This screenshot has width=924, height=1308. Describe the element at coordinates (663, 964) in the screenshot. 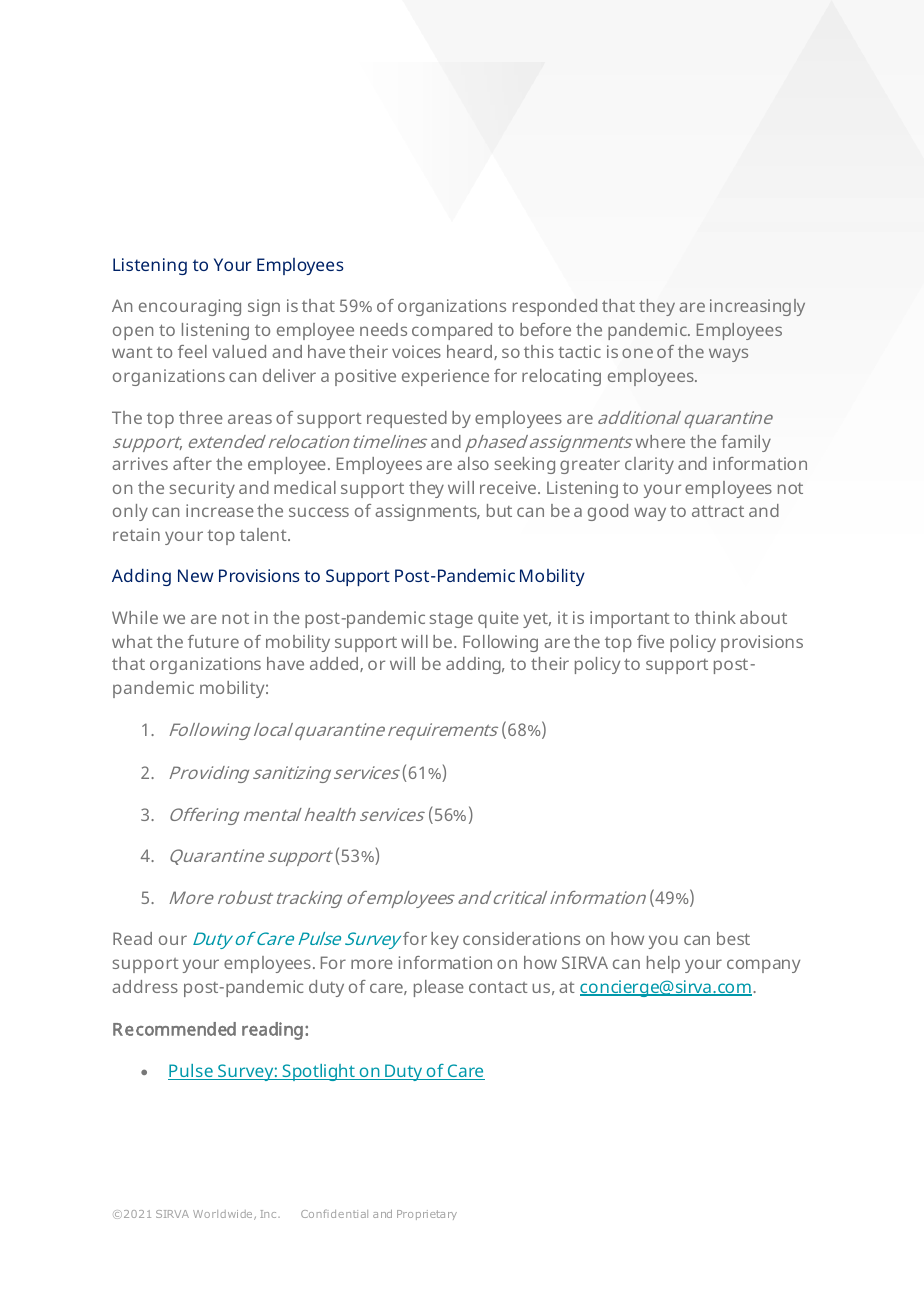

I see `help` at that location.
